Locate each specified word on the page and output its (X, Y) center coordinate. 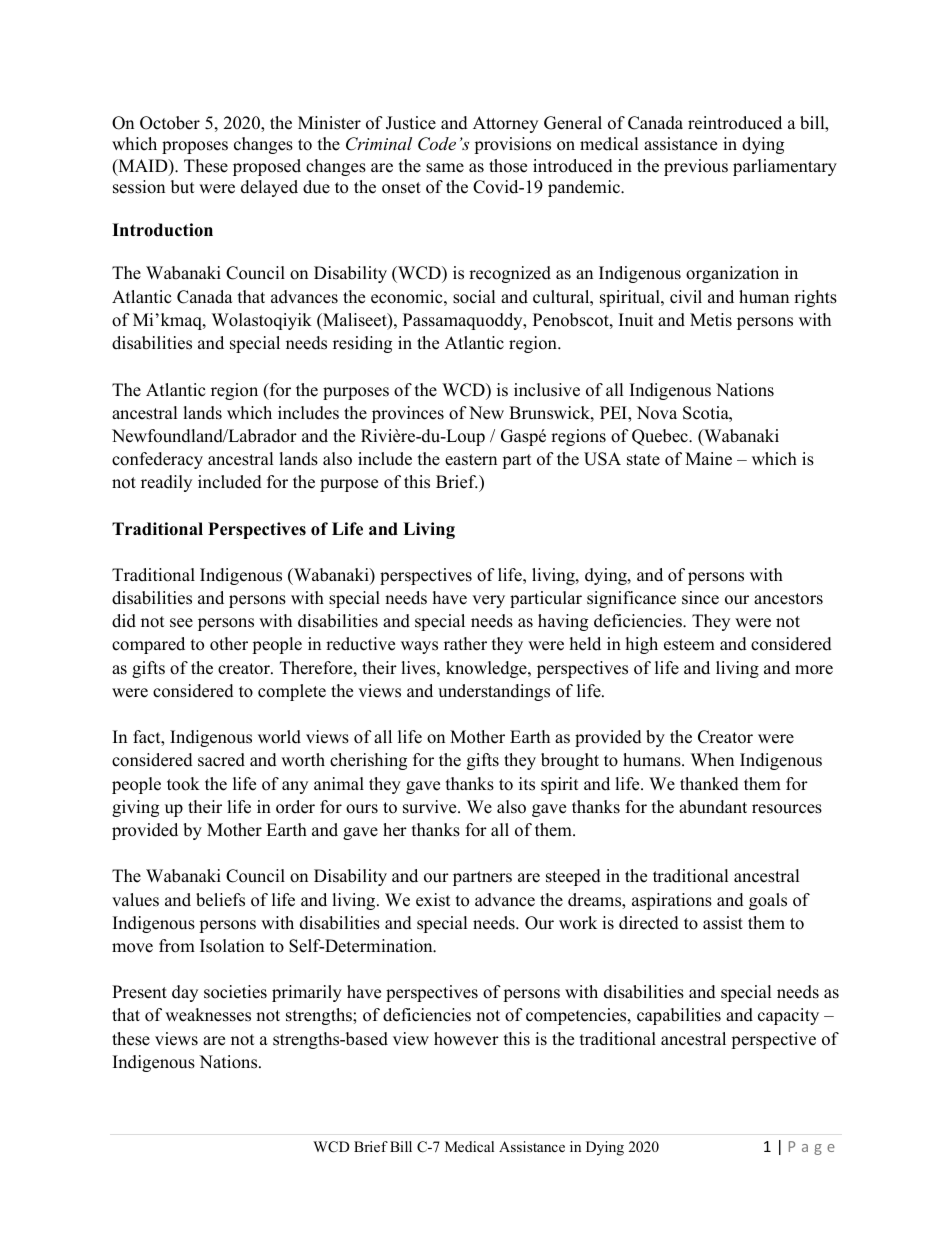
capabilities (679, 1016)
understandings (494, 692)
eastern (471, 460)
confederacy (157, 460)
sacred (221, 760)
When (712, 760)
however (466, 1039)
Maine (708, 459)
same (445, 168)
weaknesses (208, 1015)
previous (696, 167)
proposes (195, 147)
